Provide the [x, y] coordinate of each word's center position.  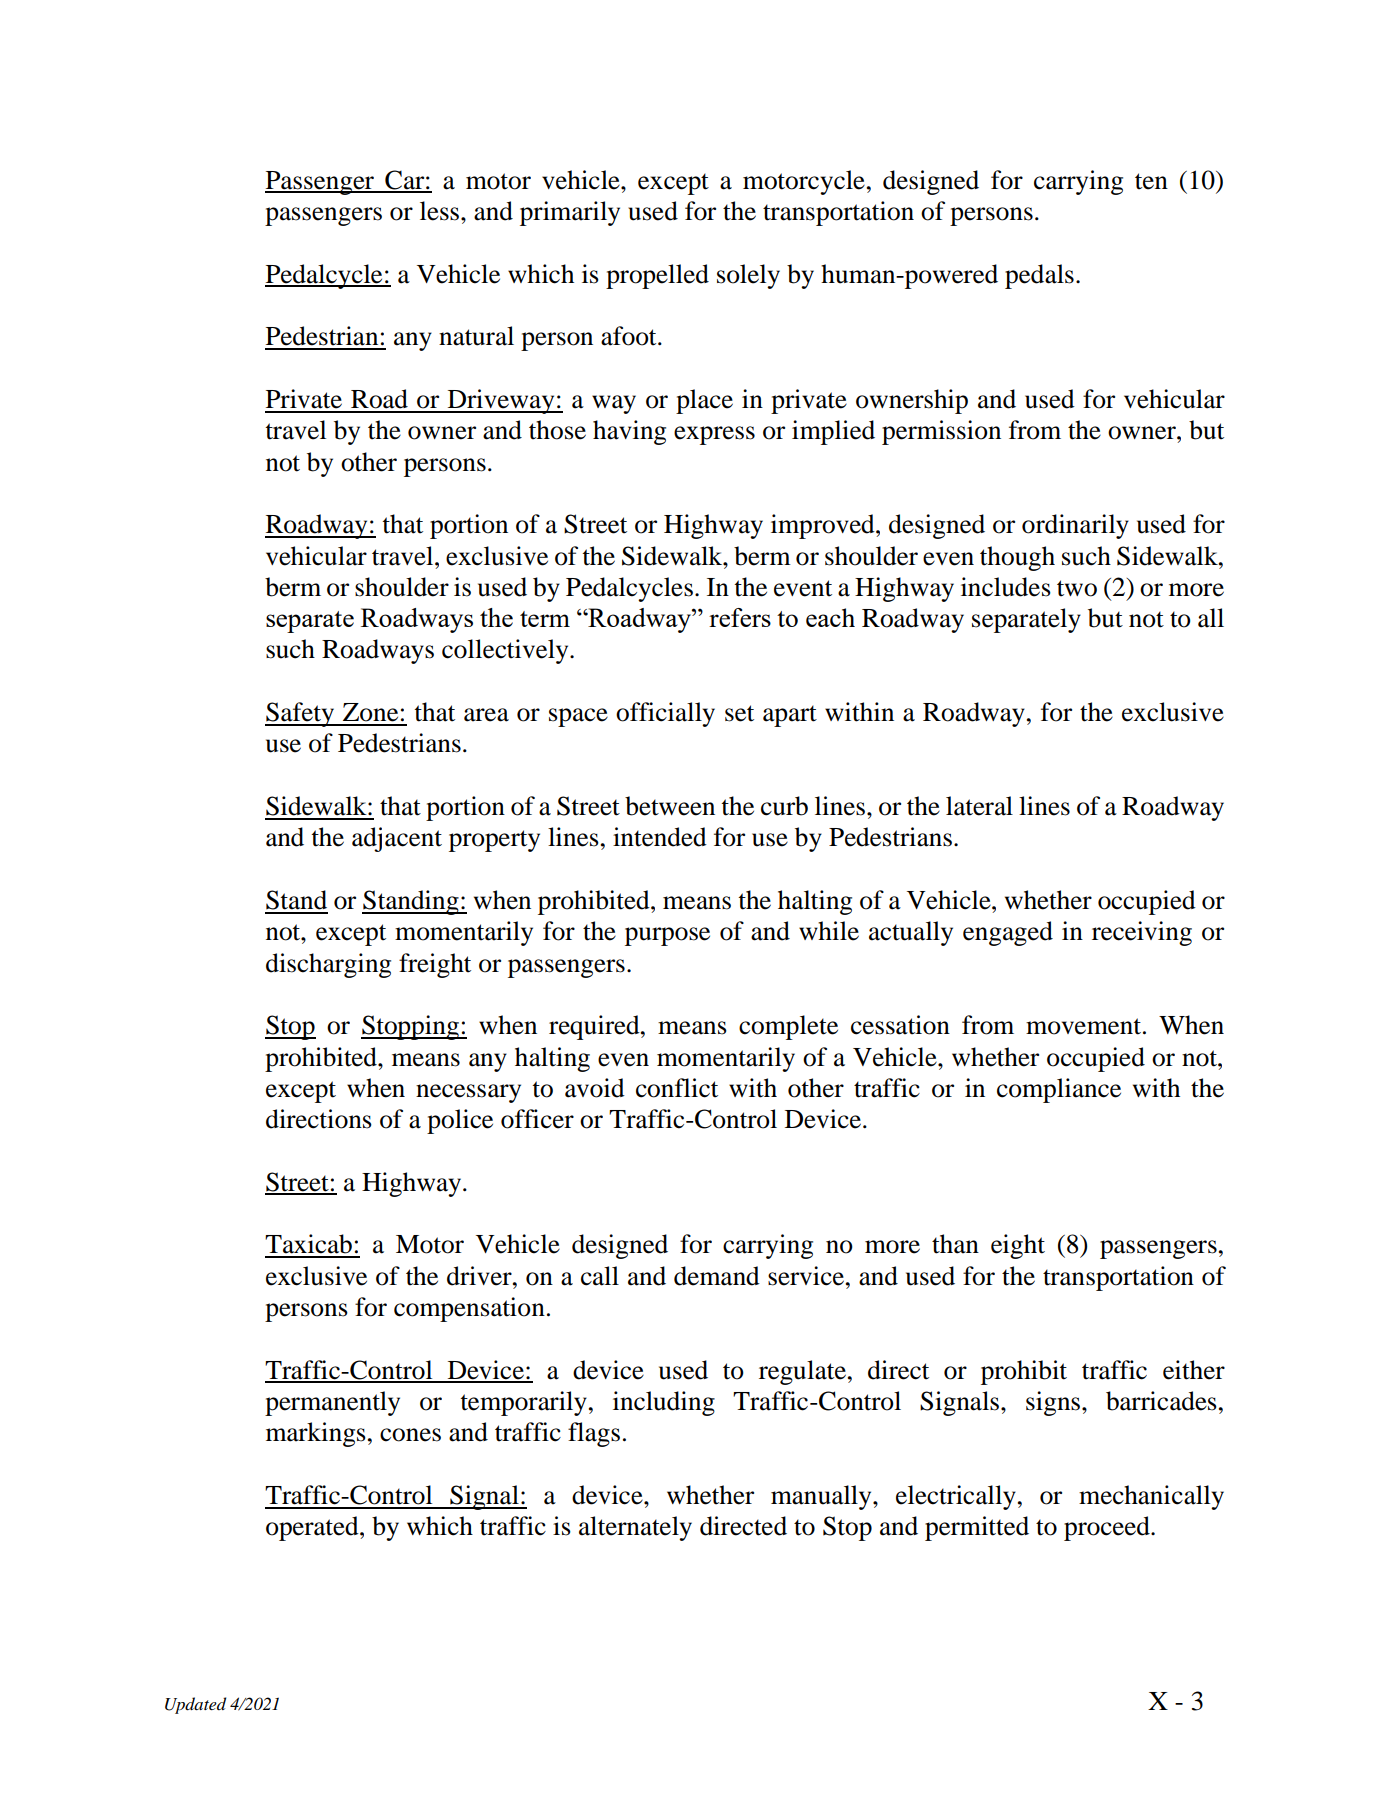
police [460, 1121]
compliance [1059, 1090]
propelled [657, 276]
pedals [1039, 276]
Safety [301, 714]
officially [665, 714]
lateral [979, 806]
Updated [195, 1705]
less [441, 211]
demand [717, 1276]
